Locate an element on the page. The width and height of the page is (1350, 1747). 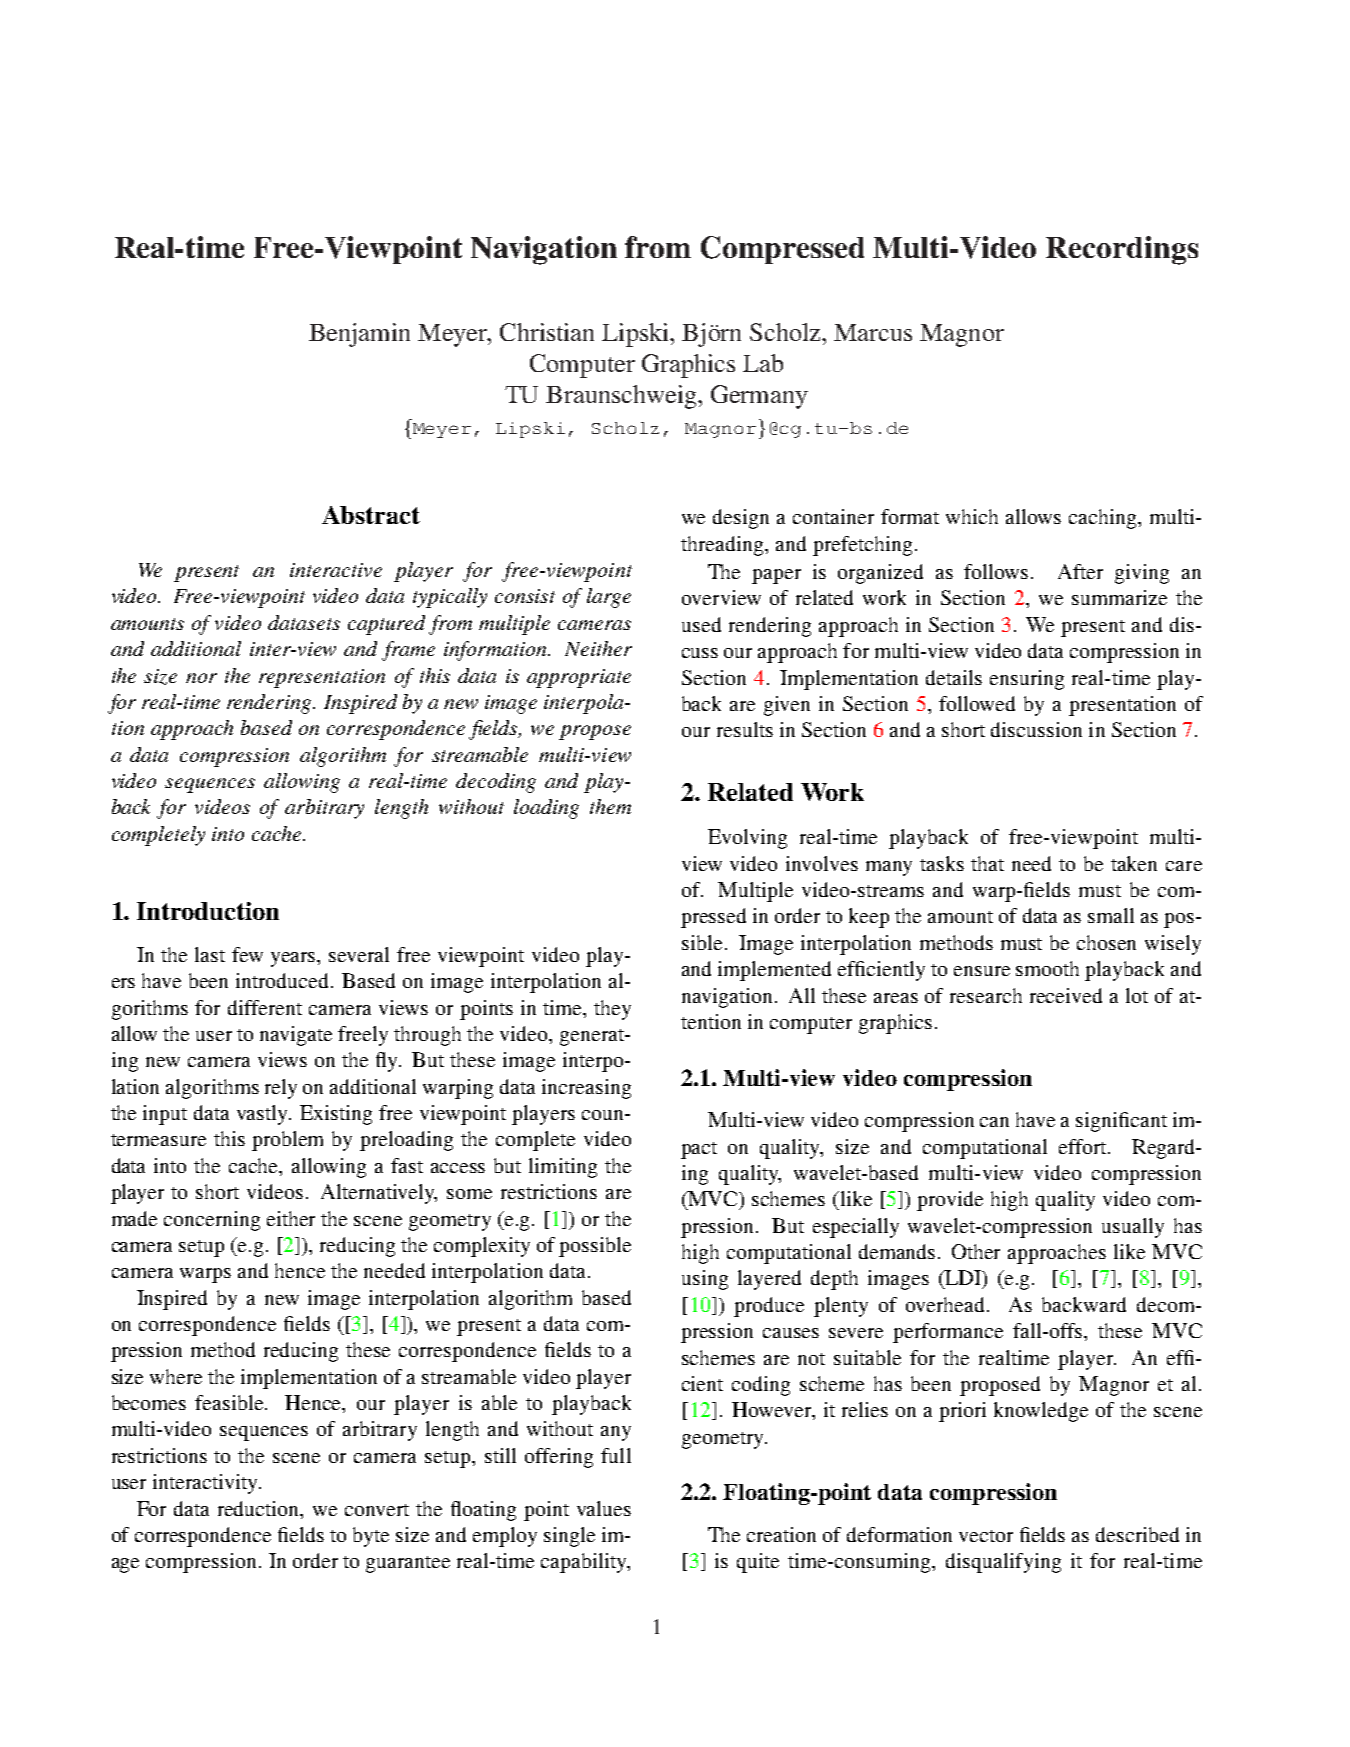
Christian is located at coordinates (547, 332).
